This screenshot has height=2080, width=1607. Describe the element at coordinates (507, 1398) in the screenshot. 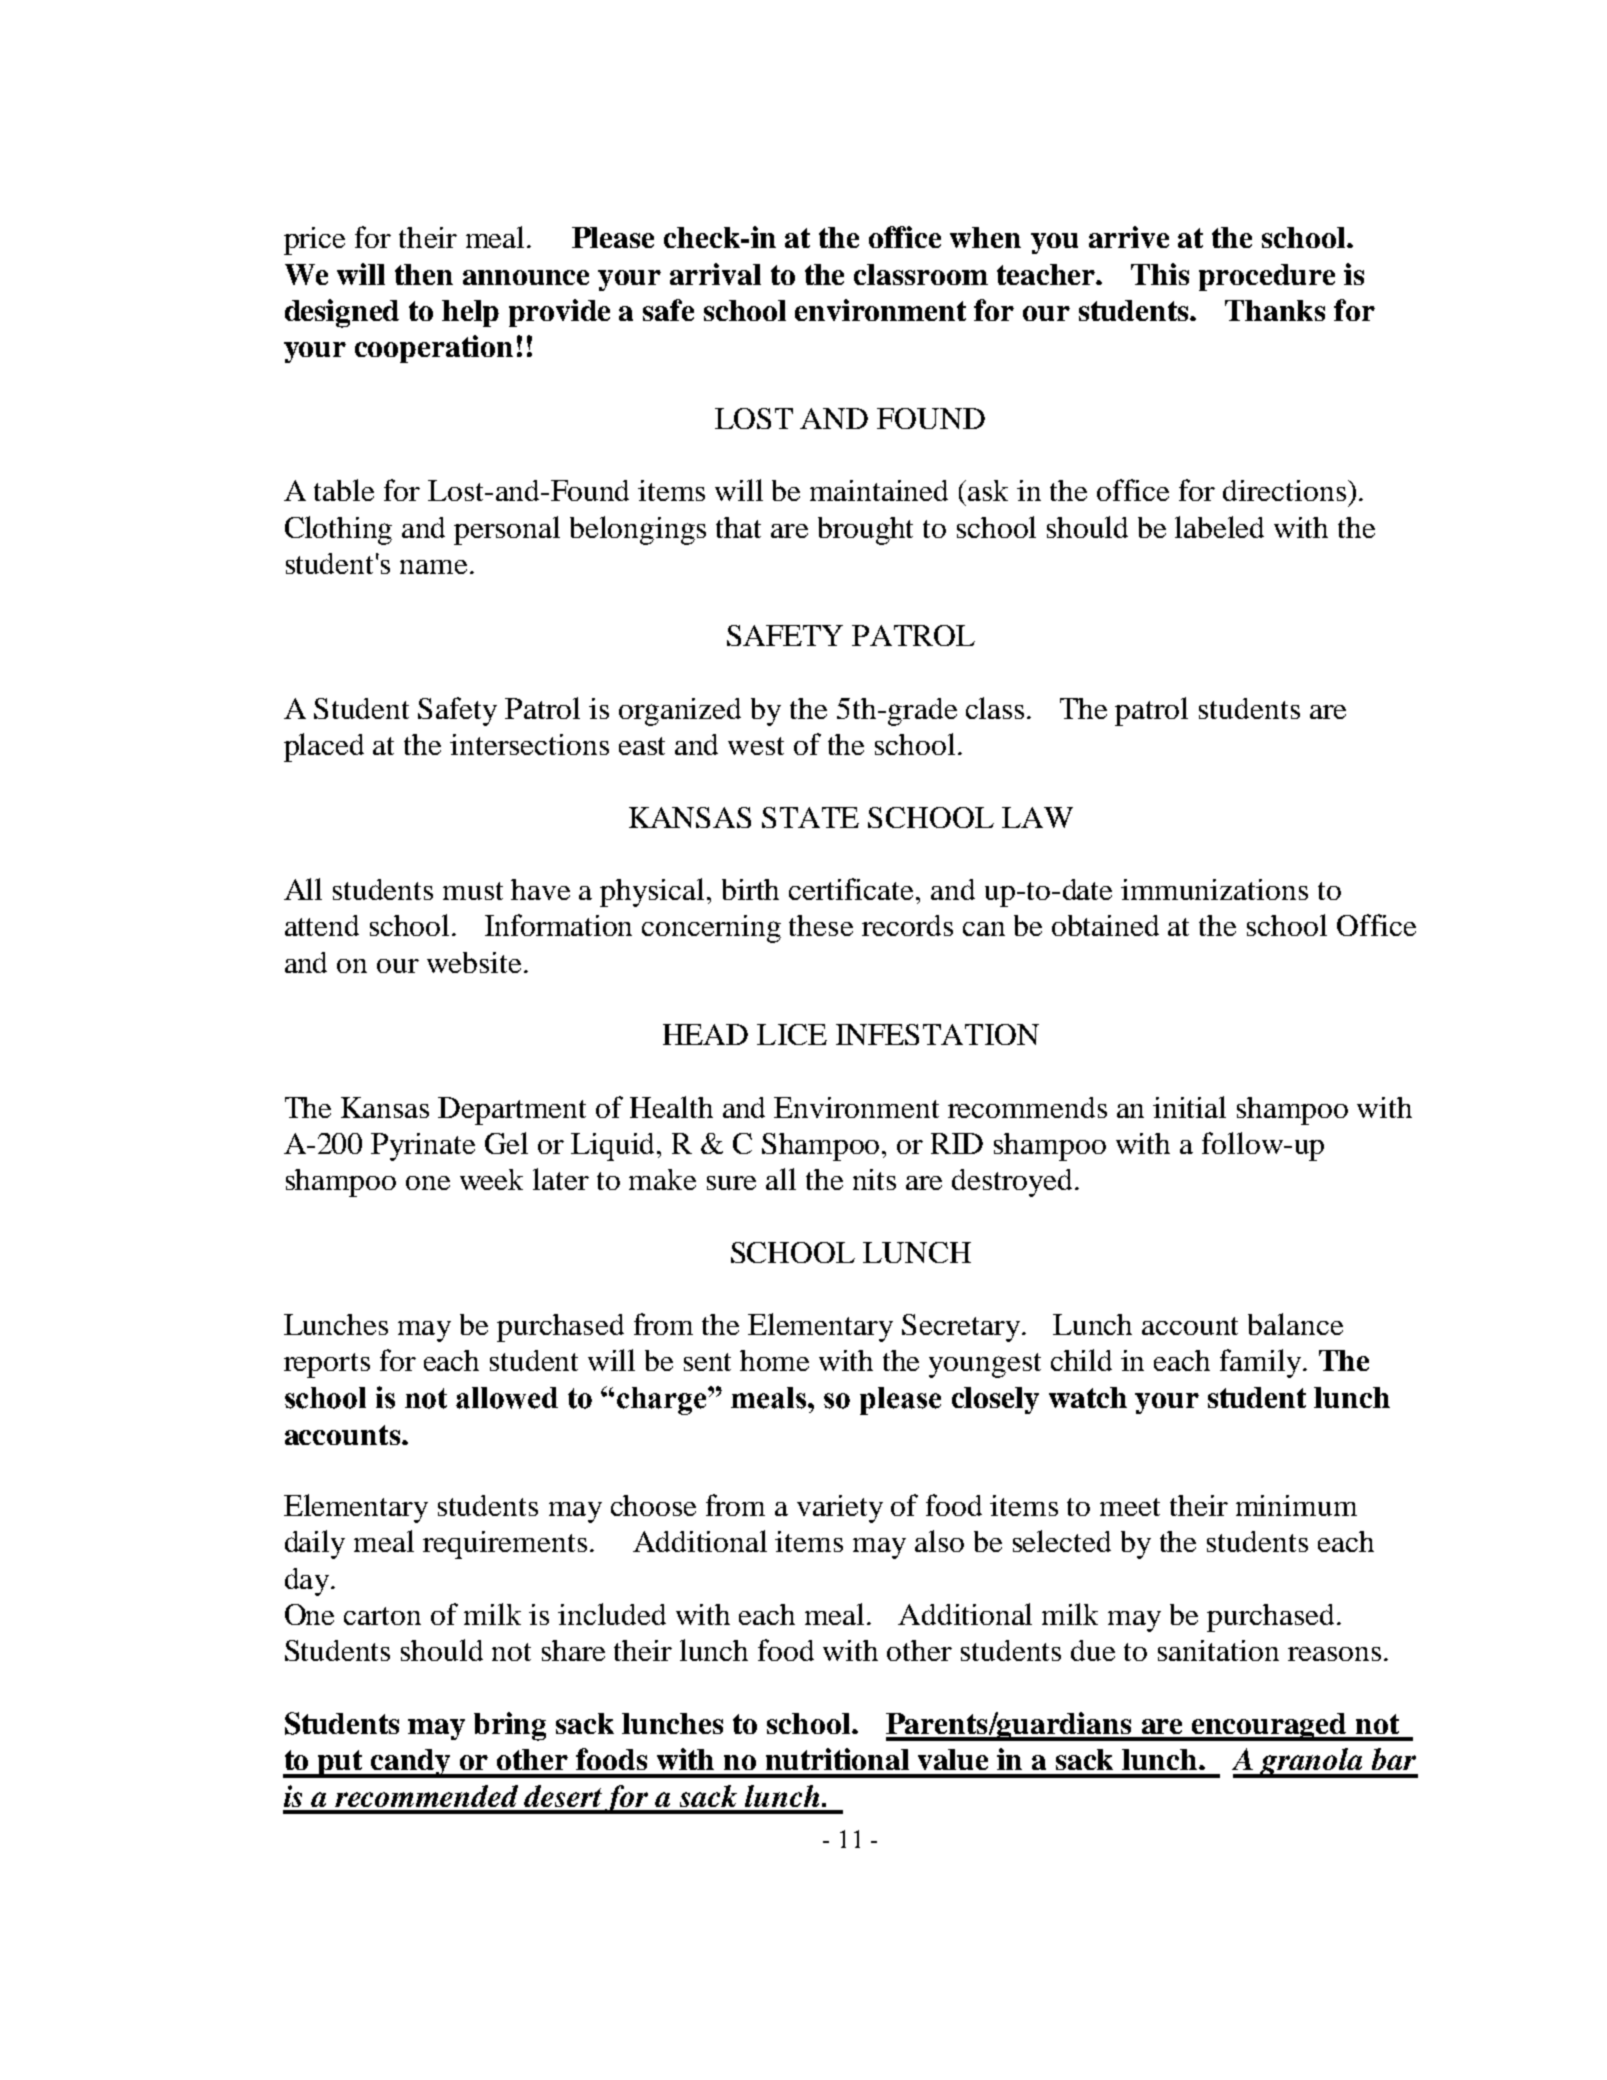

I see `allowed` at that location.
